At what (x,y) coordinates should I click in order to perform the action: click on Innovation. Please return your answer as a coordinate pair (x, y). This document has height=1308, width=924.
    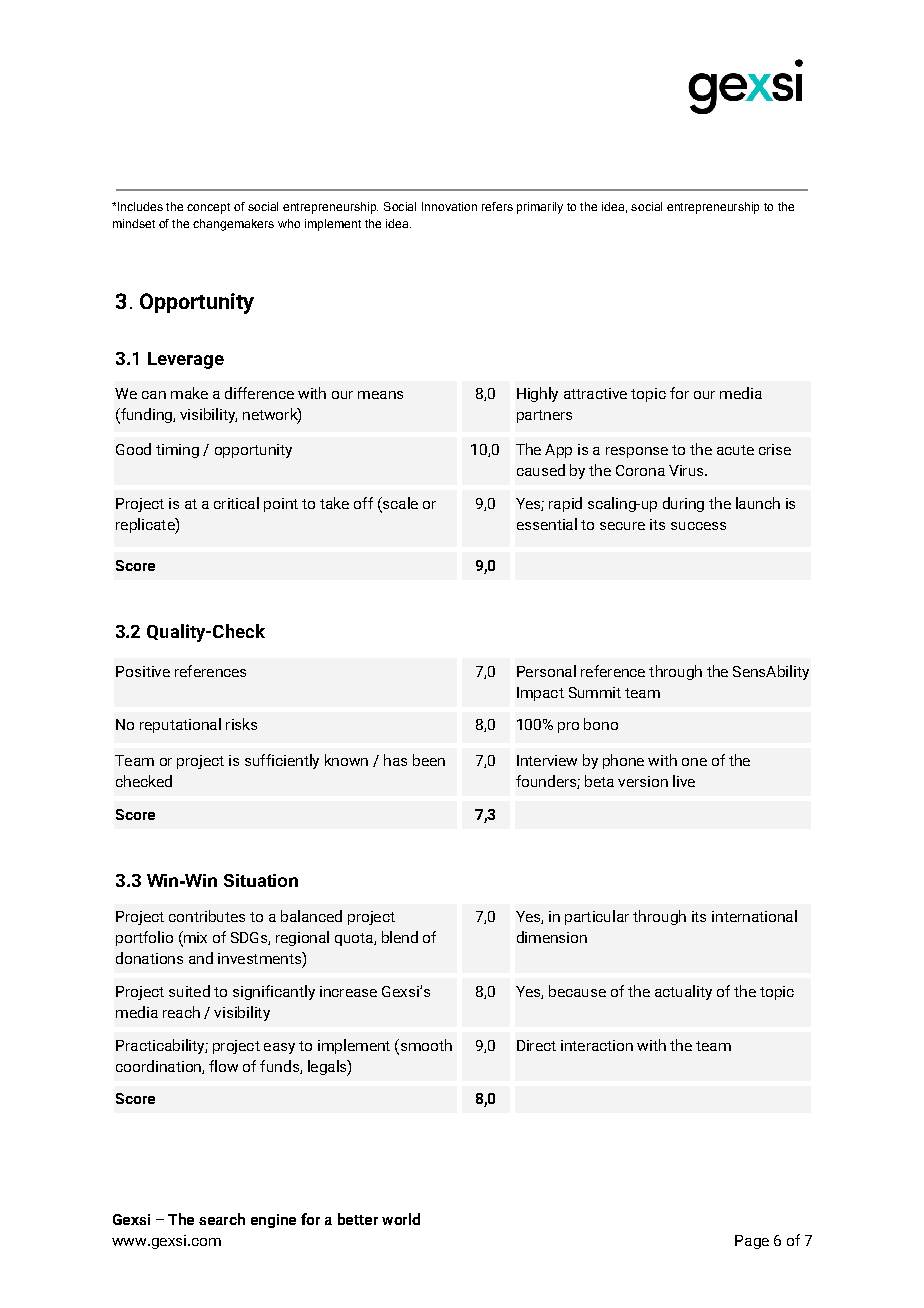
    Looking at the image, I should click on (449, 206).
